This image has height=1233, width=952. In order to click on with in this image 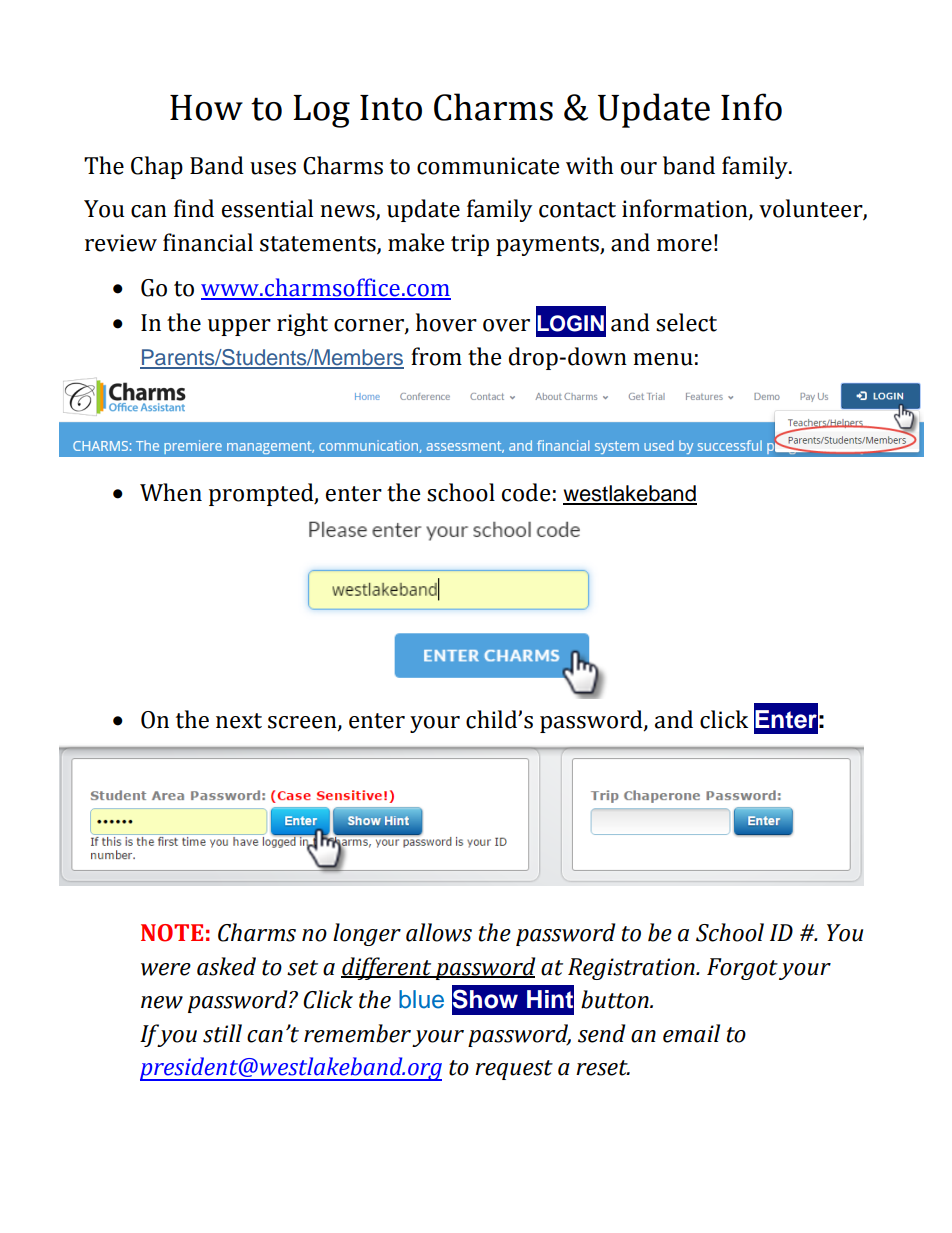, I will do `click(589, 165)`.
